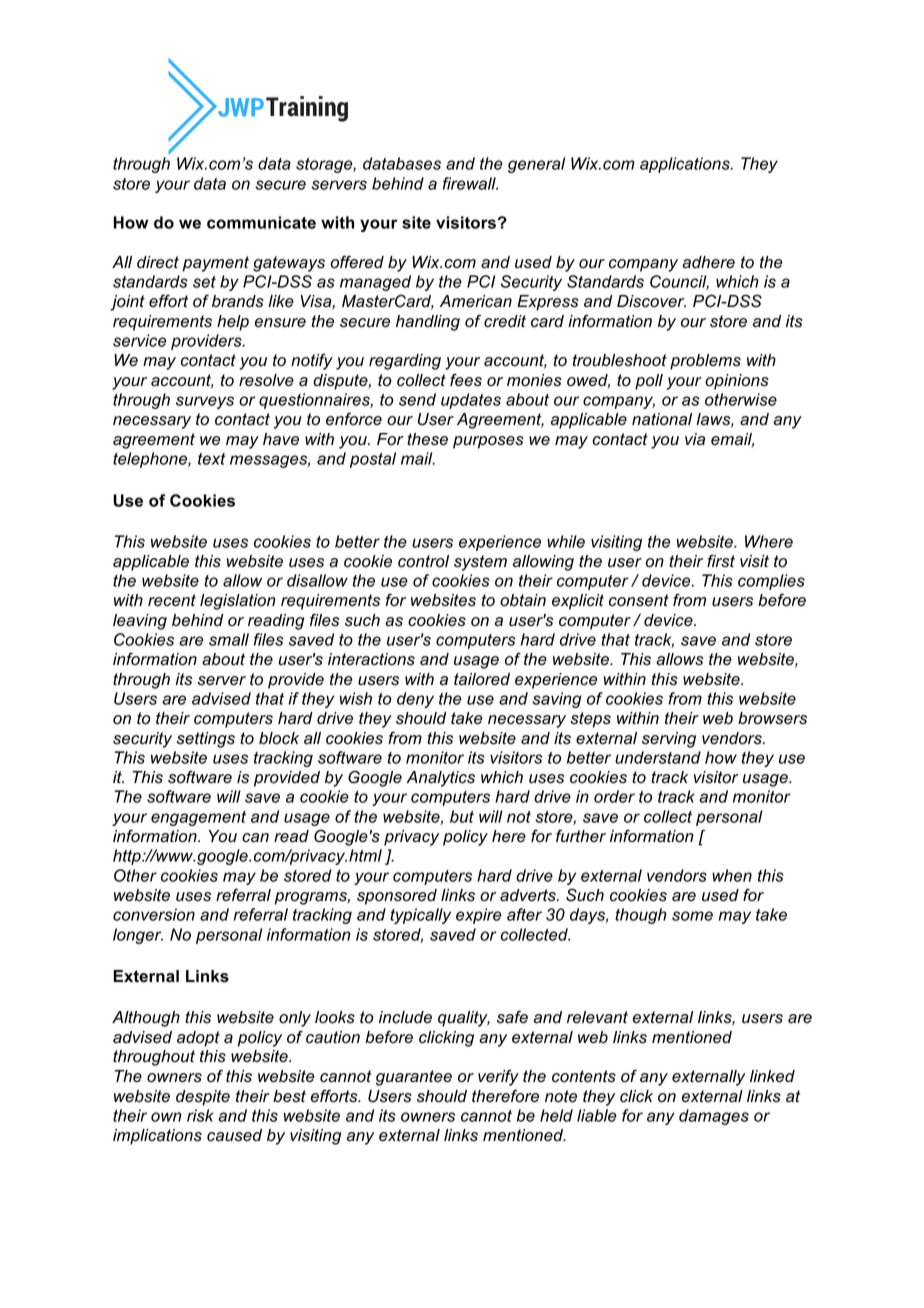 Image resolution: width=924 pixels, height=1308 pixels. I want to click on general, so click(536, 165).
